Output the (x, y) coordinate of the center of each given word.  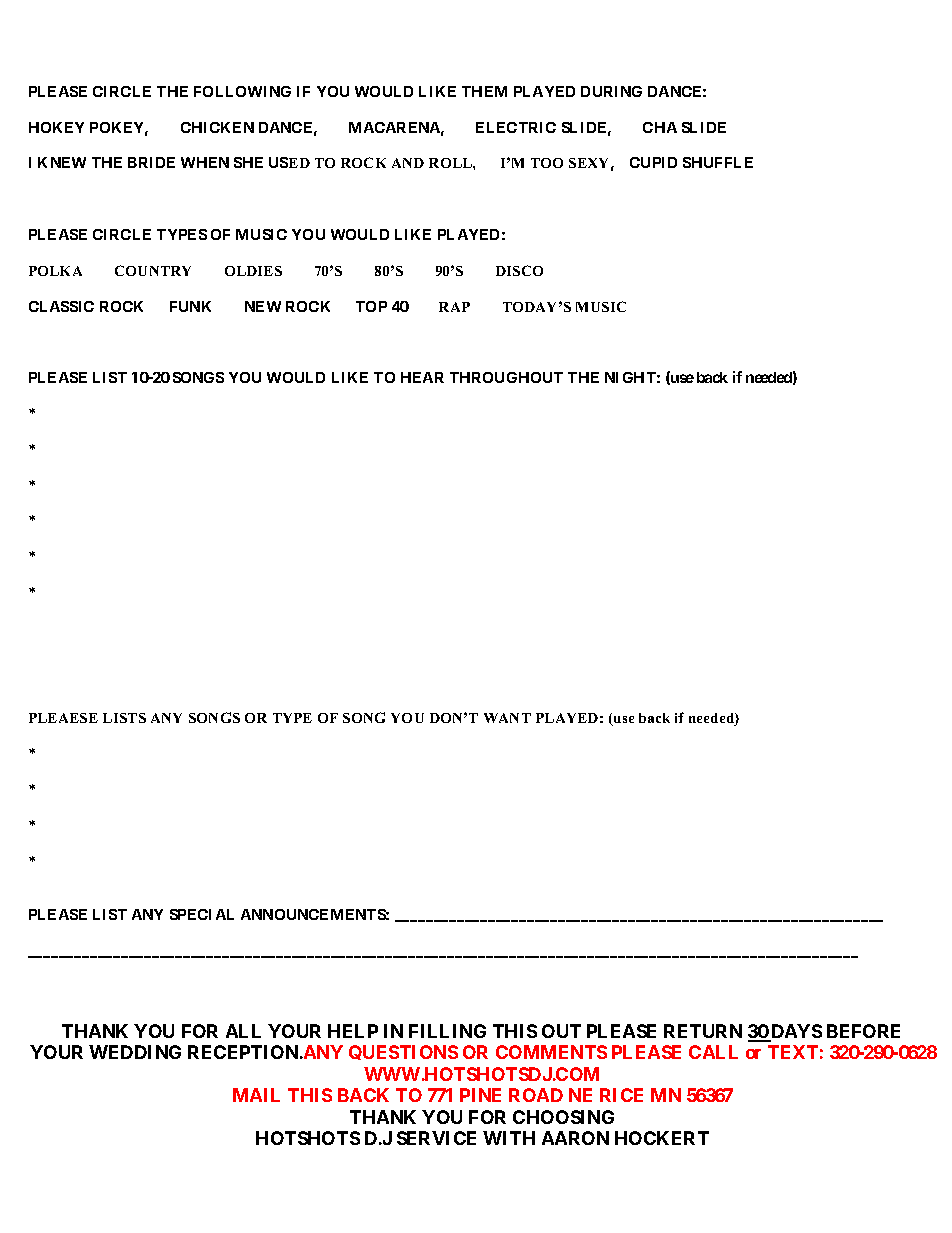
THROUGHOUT (506, 377)
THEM (484, 91)
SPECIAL (202, 914)
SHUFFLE (718, 162)
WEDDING (135, 1052)
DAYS (795, 1032)
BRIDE (151, 162)
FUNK (190, 306)
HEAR (422, 377)
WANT (507, 718)
